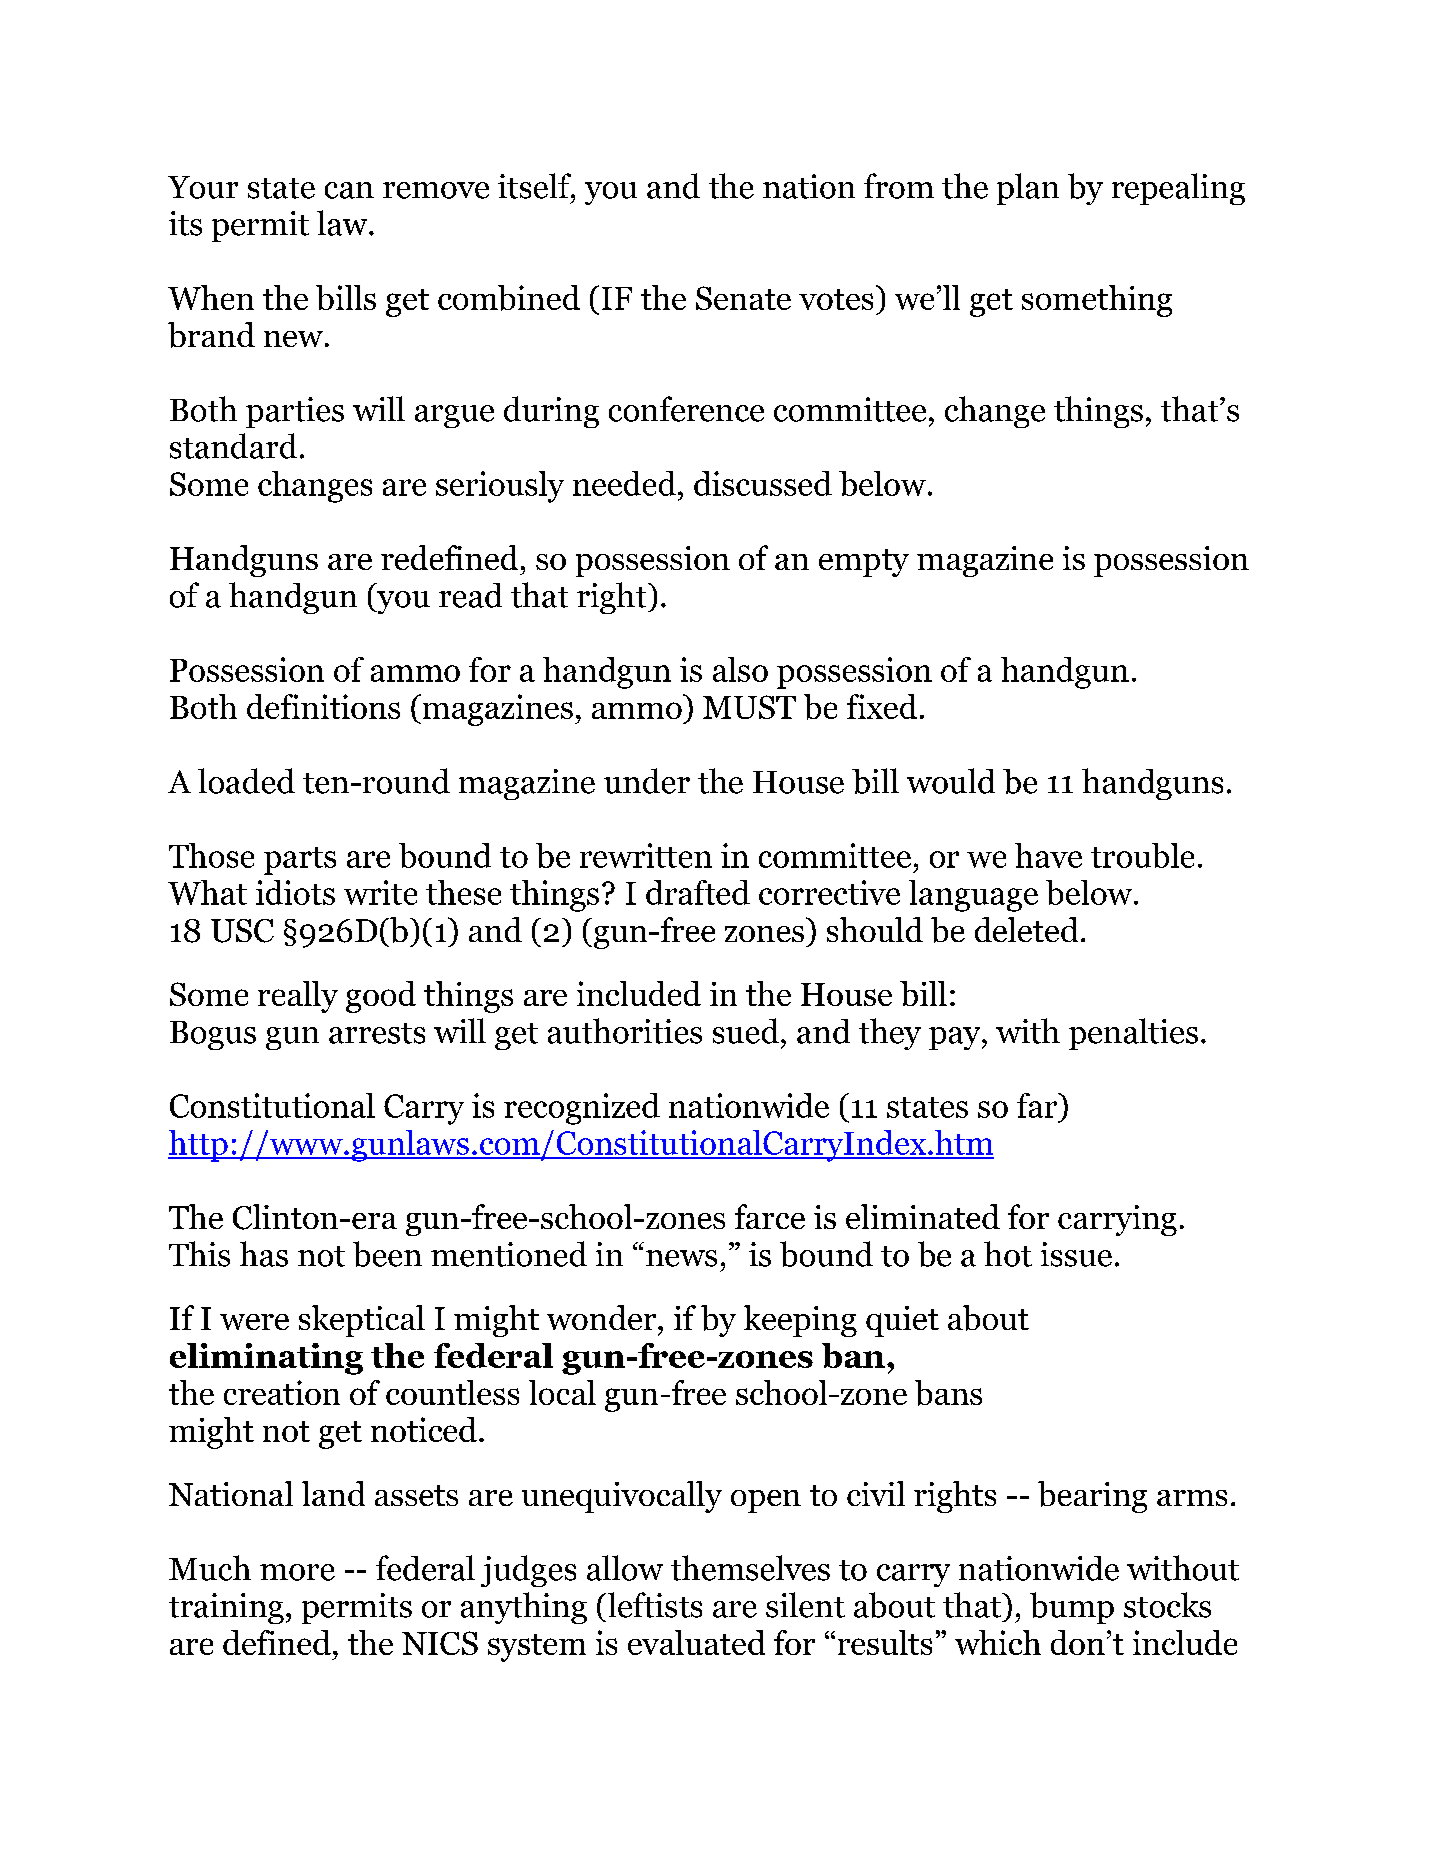 This screenshot has height=1851, width=1431. I want to click on plan, so click(1028, 189).
